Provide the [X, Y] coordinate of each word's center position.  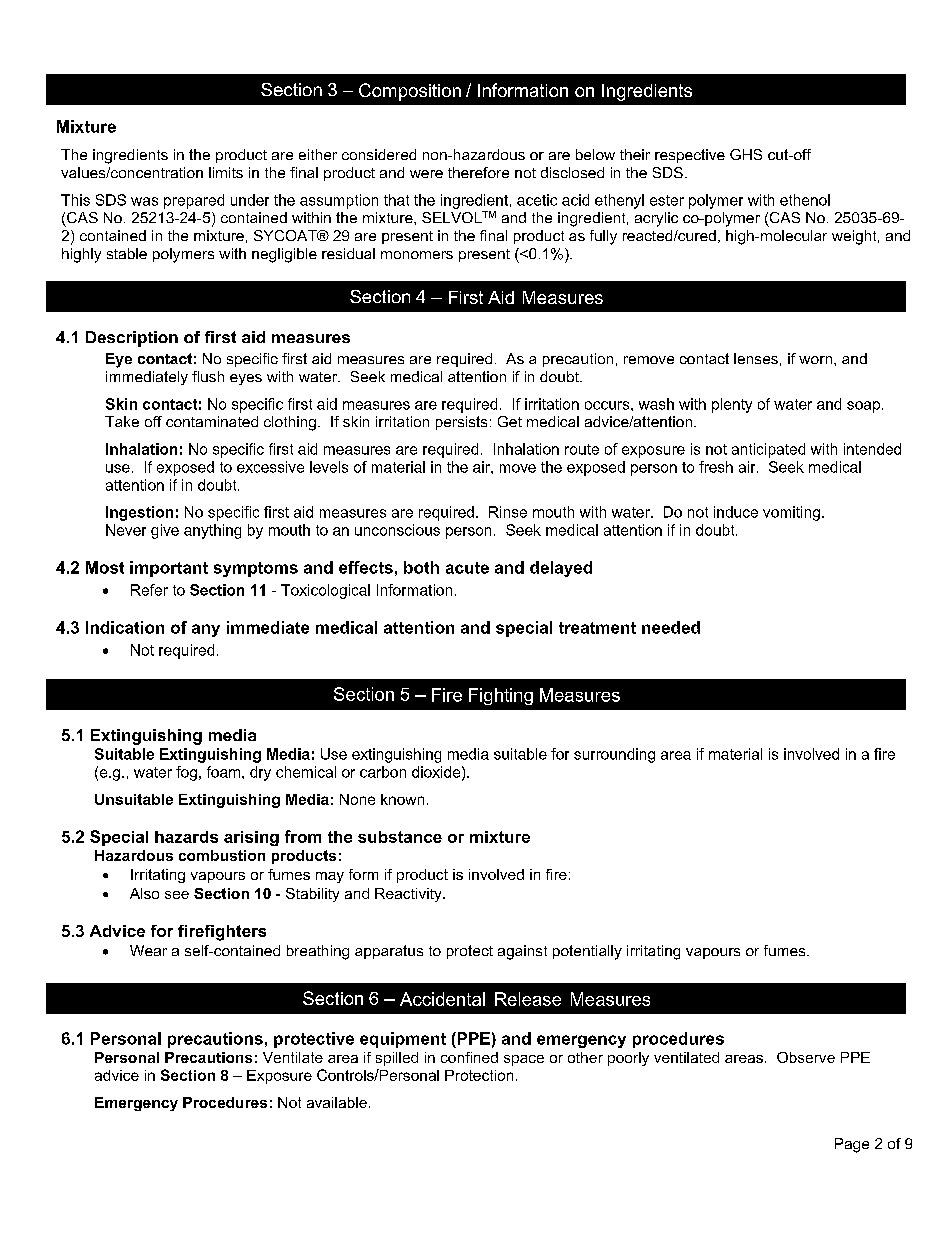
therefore [478, 172]
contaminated [212, 421]
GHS [746, 154]
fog [186, 773]
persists [461, 423]
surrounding [614, 755]
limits [226, 172]
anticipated [768, 450]
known [402, 799]
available [337, 1102]
